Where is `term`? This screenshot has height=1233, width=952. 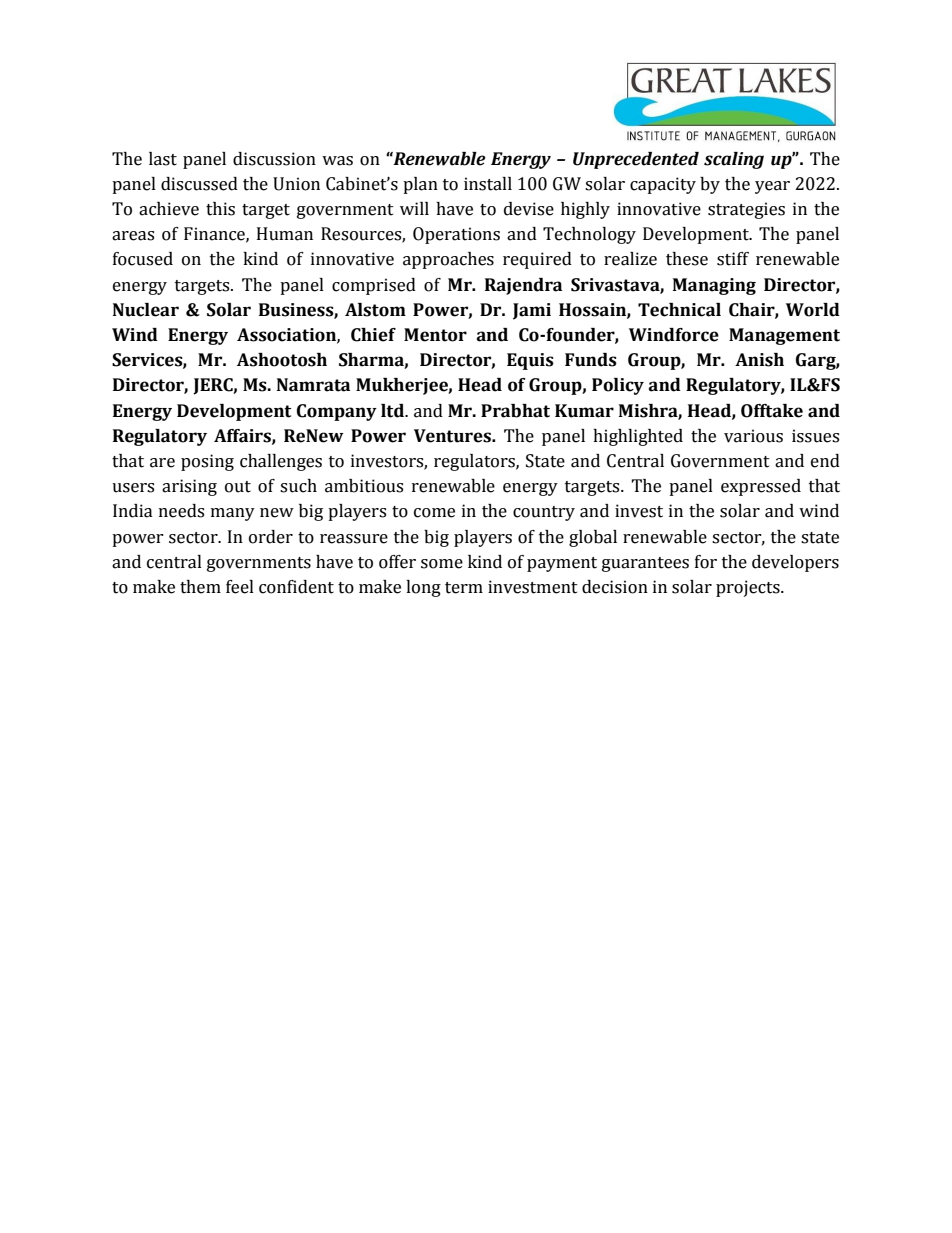
term is located at coordinates (464, 588).
